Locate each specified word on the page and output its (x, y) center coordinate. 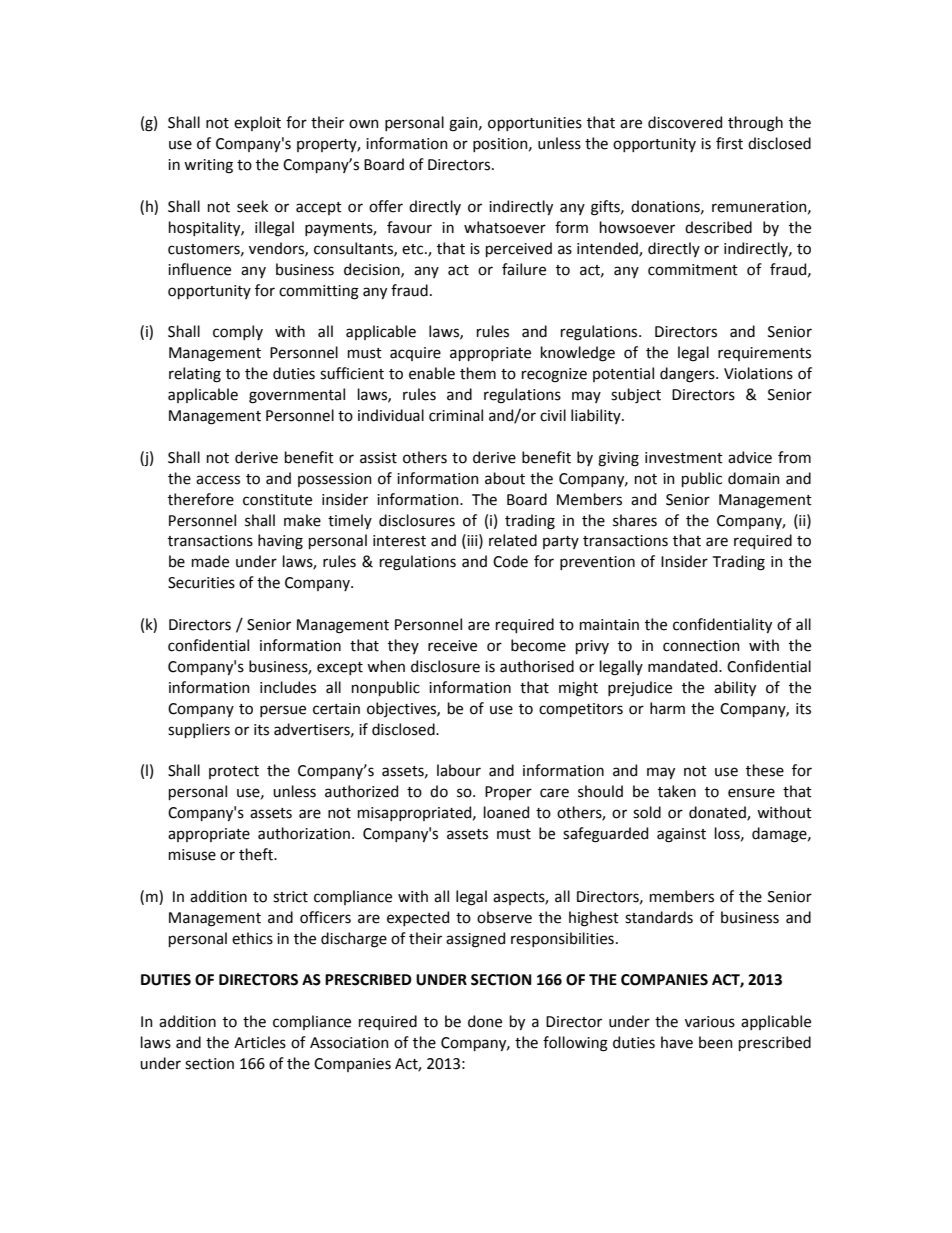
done (485, 1021)
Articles (260, 1042)
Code (510, 561)
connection (701, 646)
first (729, 143)
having (280, 542)
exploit (257, 123)
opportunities (535, 124)
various (710, 1022)
